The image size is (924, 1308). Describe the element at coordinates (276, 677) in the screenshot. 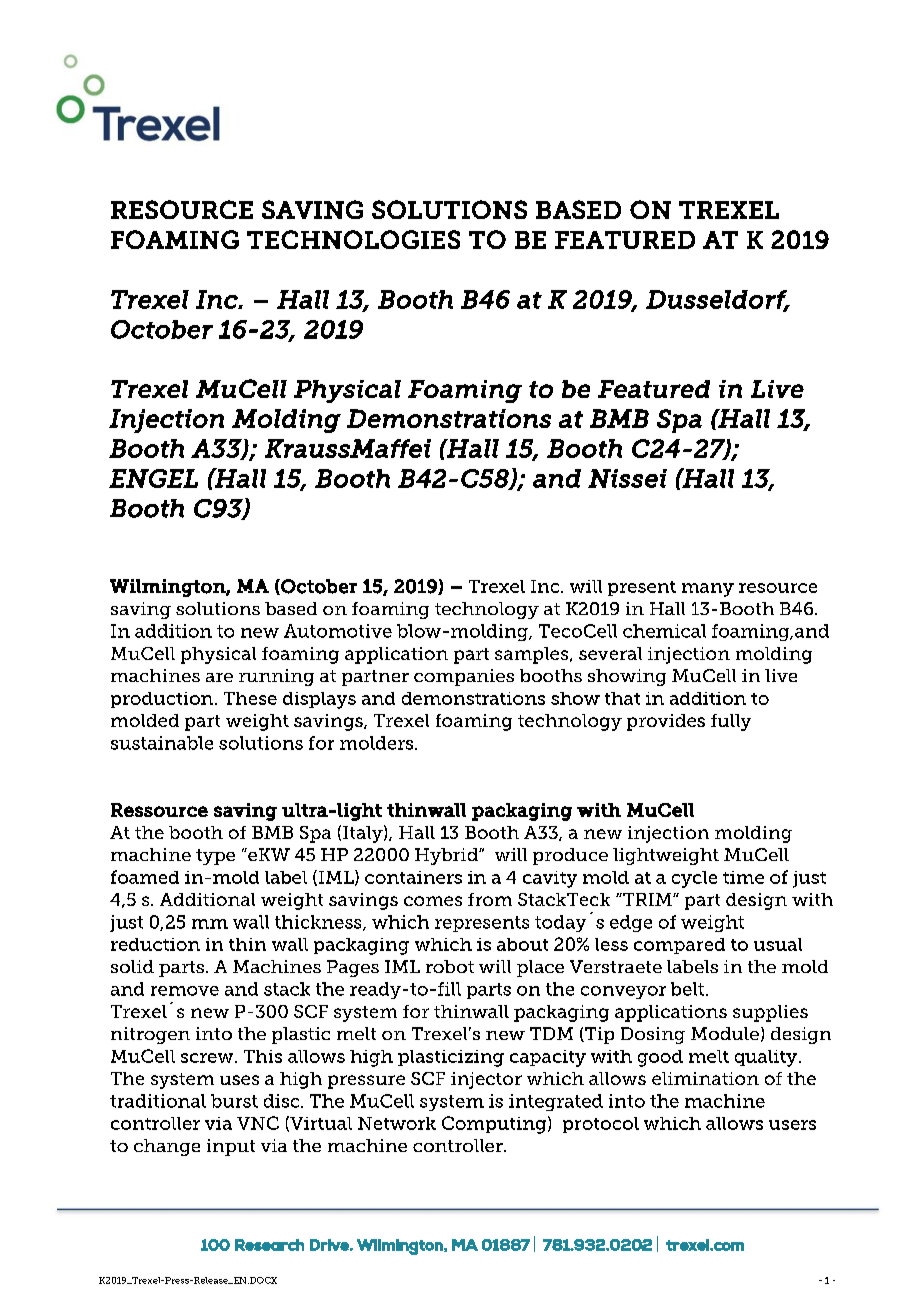

I see `running` at that location.
